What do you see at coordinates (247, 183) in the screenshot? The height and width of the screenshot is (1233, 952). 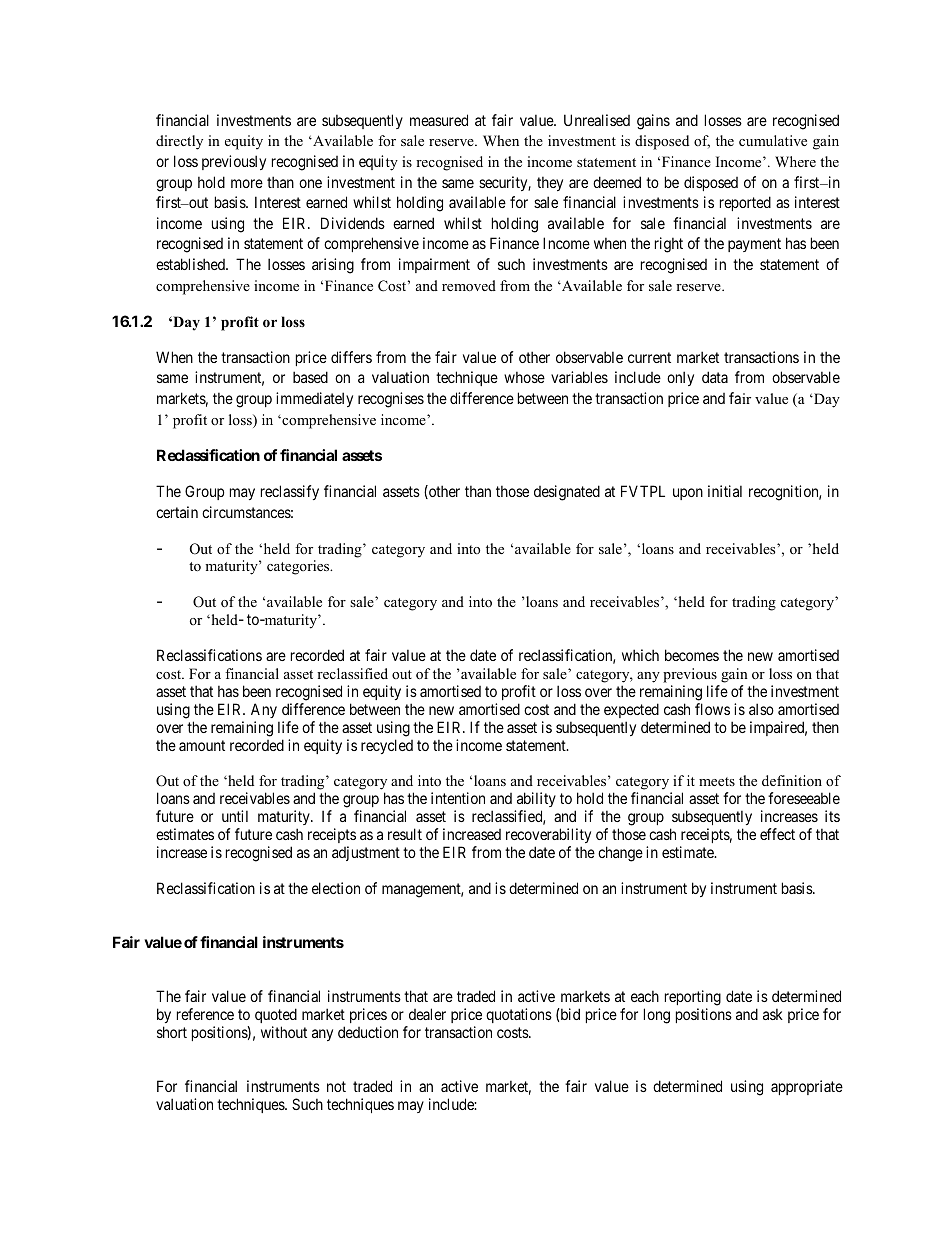 I see `more` at bounding box center [247, 183].
